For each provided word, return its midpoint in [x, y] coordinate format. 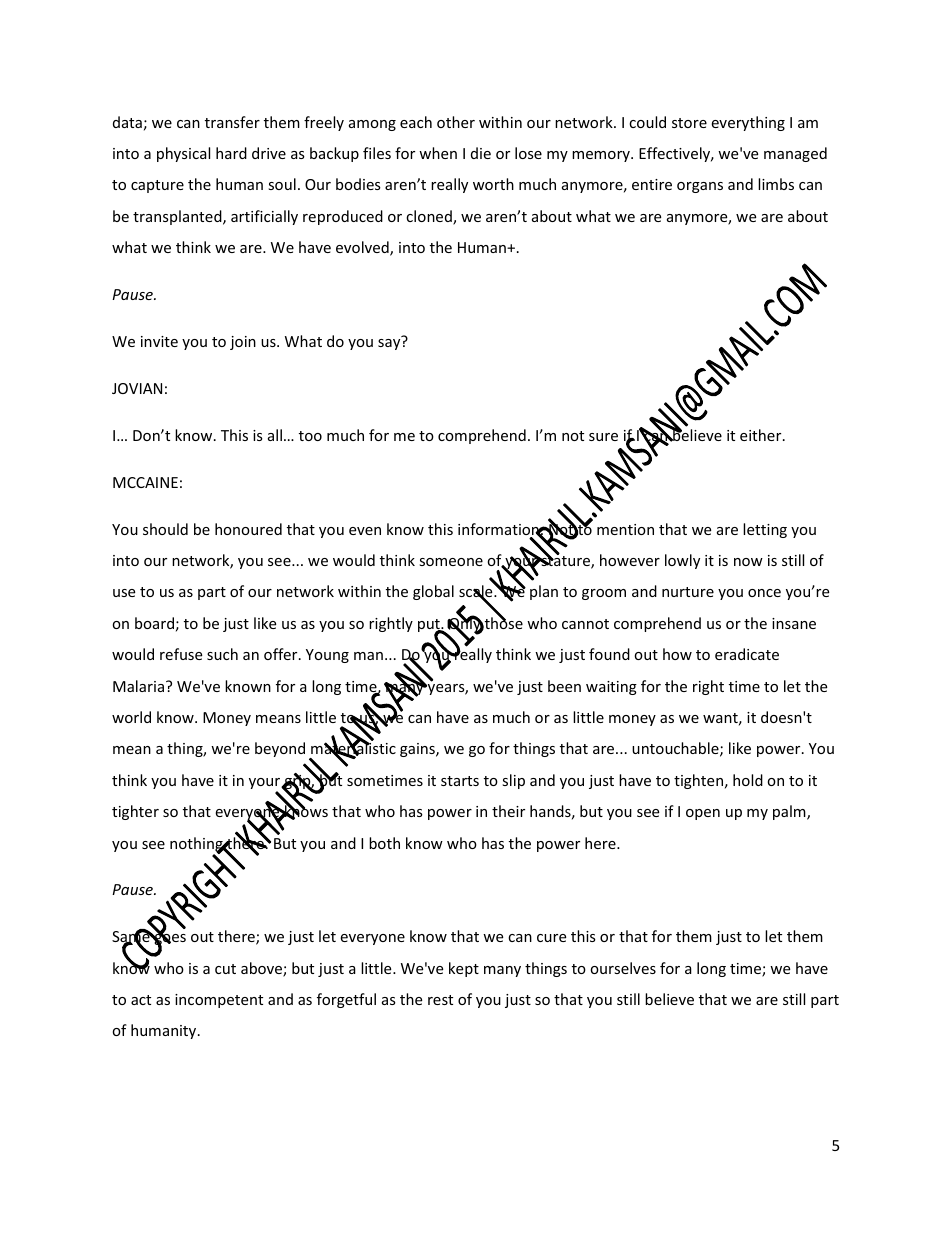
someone [451, 562]
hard [231, 153]
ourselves [623, 968]
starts [460, 781]
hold [748, 780]
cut [225, 969]
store [689, 123]
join [243, 343]
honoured [248, 529]
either [762, 435]
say [389, 344]
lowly [682, 561]
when [438, 153]
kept [464, 969]
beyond [280, 749]
